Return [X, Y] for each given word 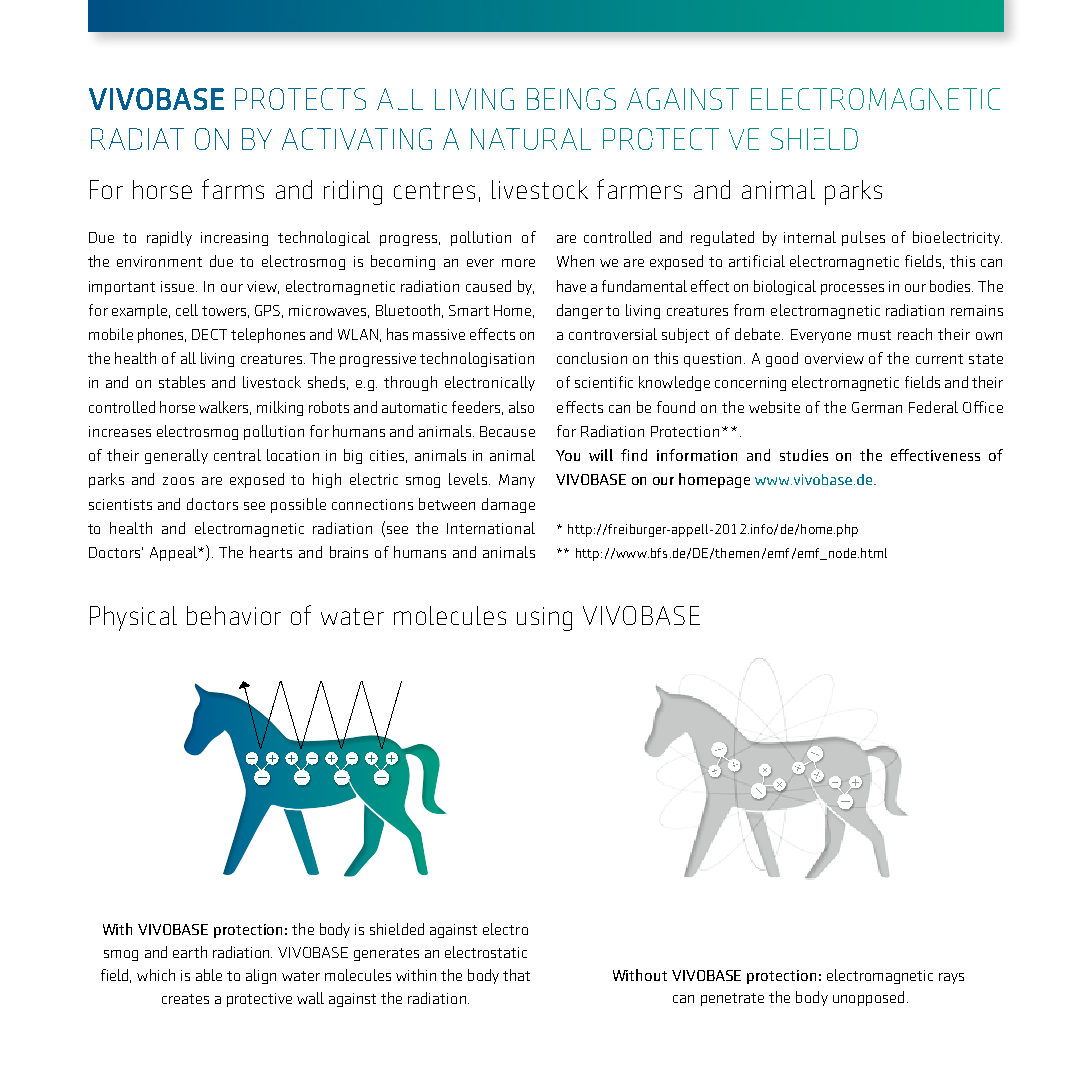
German [877, 407]
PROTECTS [300, 99]
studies [804, 455]
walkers [225, 408]
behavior [234, 615]
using [544, 619]
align [261, 976]
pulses [863, 238]
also [521, 407]
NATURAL [531, 139]
